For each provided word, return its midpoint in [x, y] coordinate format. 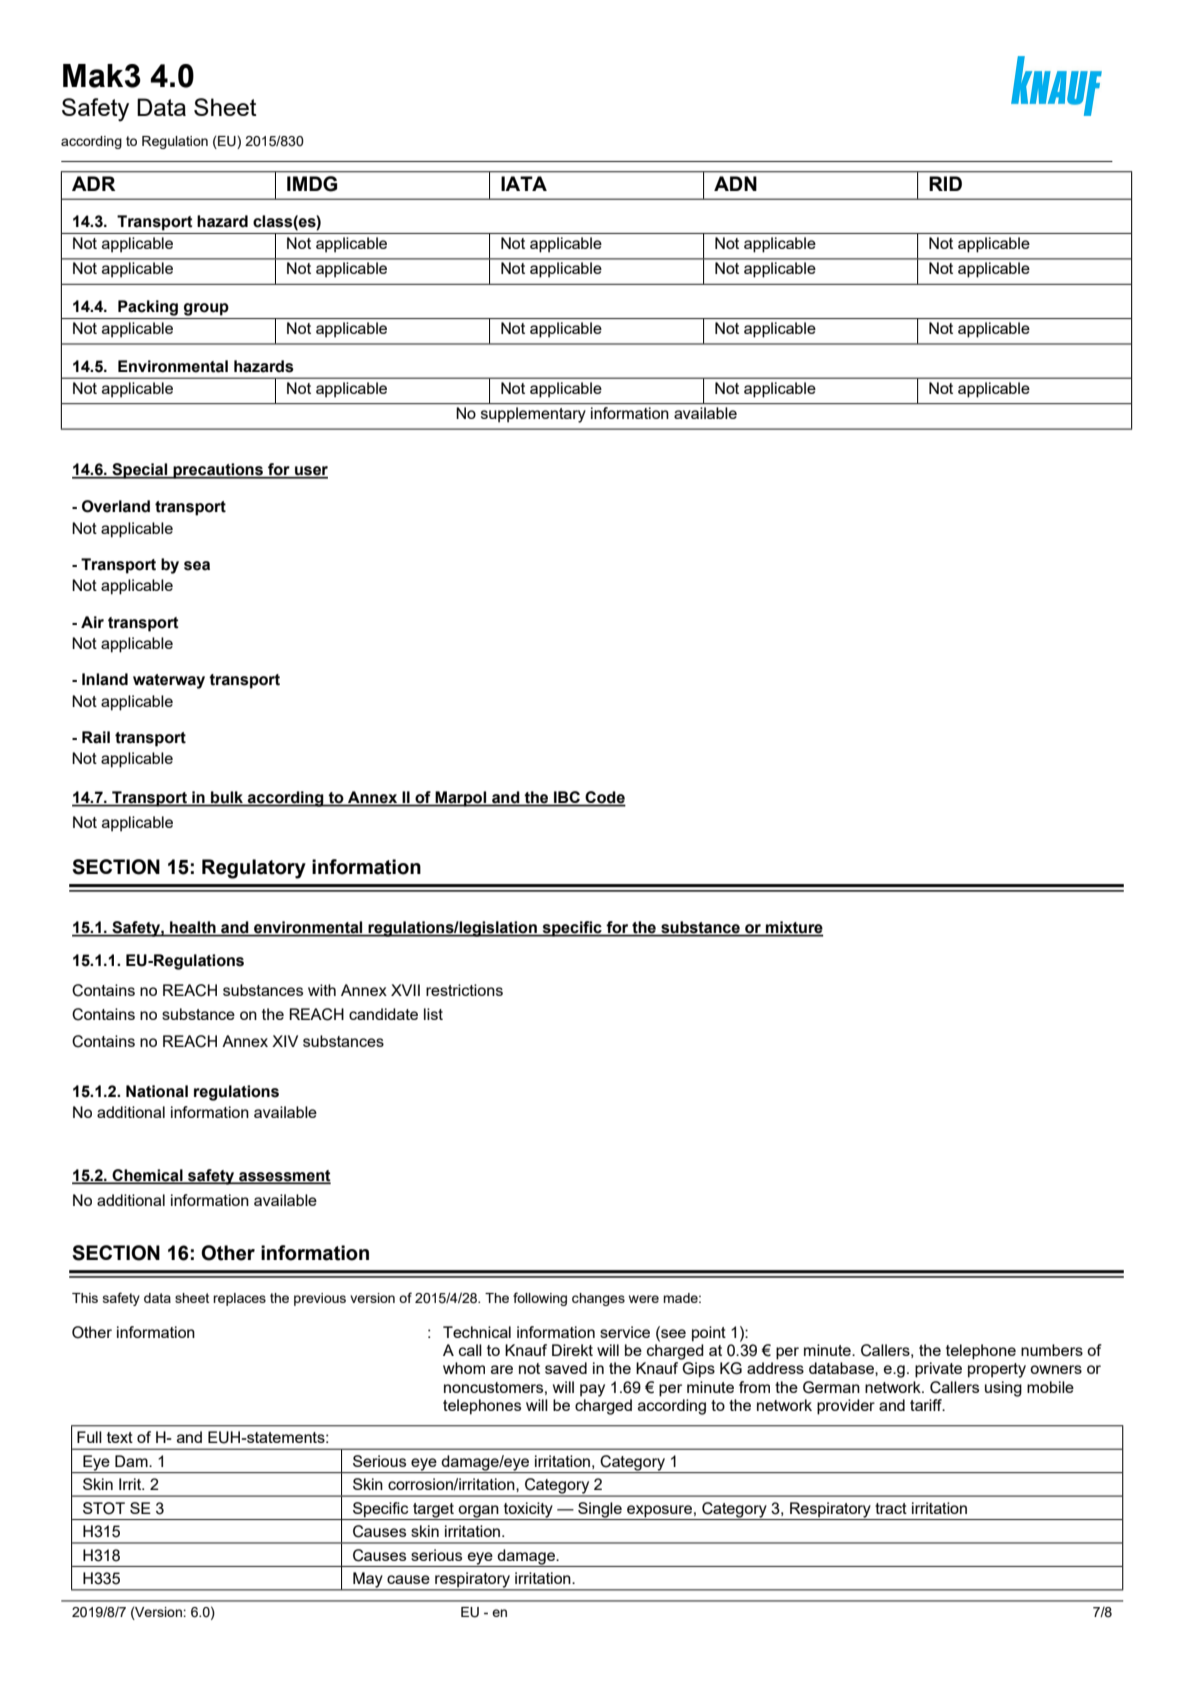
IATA [524, 183]
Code [605, 798]
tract [891, 1508]
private [938, 1370]
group [206, 309]
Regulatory [254, 869]
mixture [794, 928]
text [120, 1437]
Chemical [148, 1176]
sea [197, 566]
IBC [567, 798]
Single [600, 1510]
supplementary [533, 415]
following [540, 1299]
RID [945, 183]
